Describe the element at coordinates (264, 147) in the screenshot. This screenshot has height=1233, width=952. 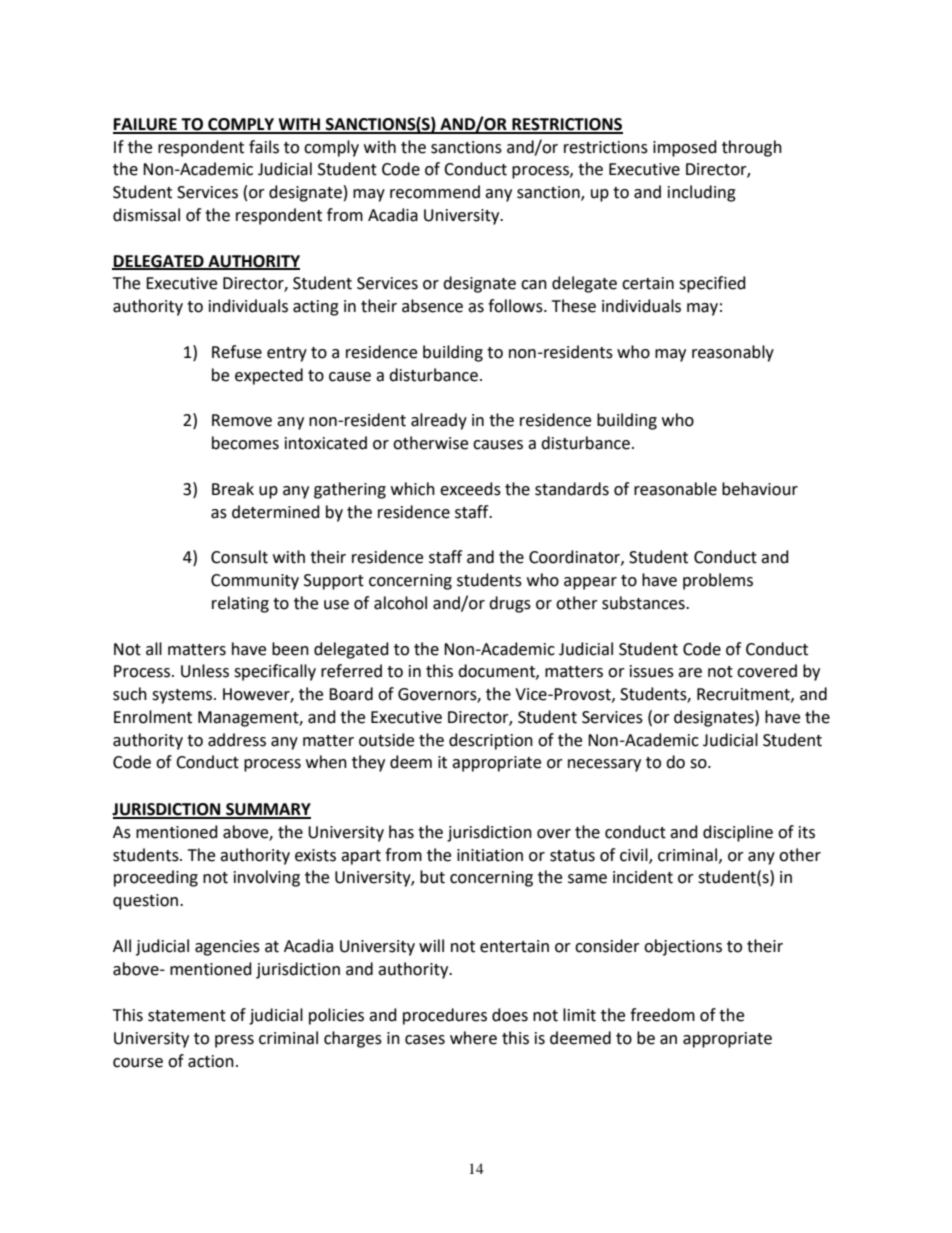
I see `fails` at that location.
